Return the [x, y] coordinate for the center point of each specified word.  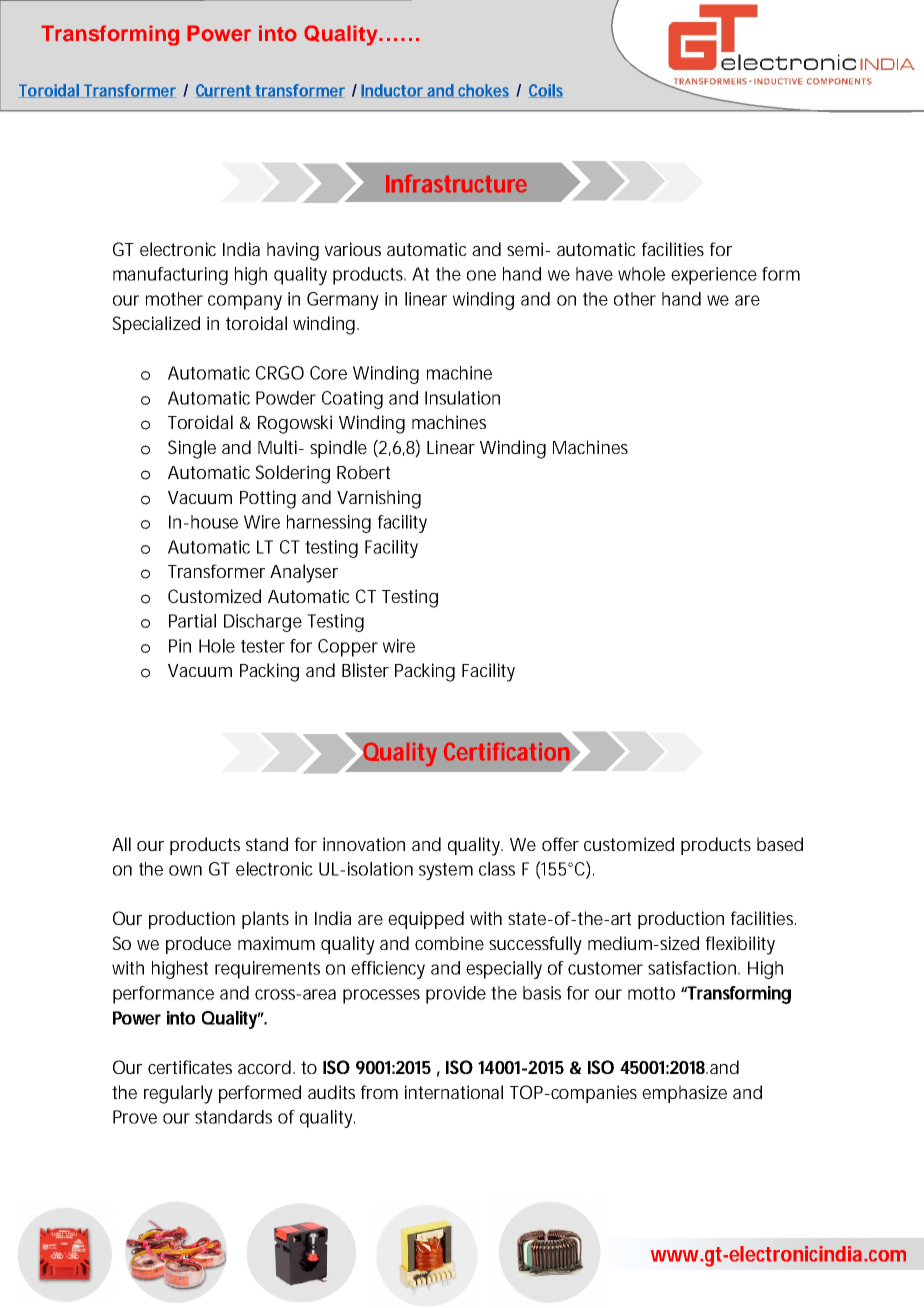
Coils [546, 91]
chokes [482, 91]
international [454, 1092]
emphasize [684, 1094]
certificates [190, 1067]
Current [225, 91]
